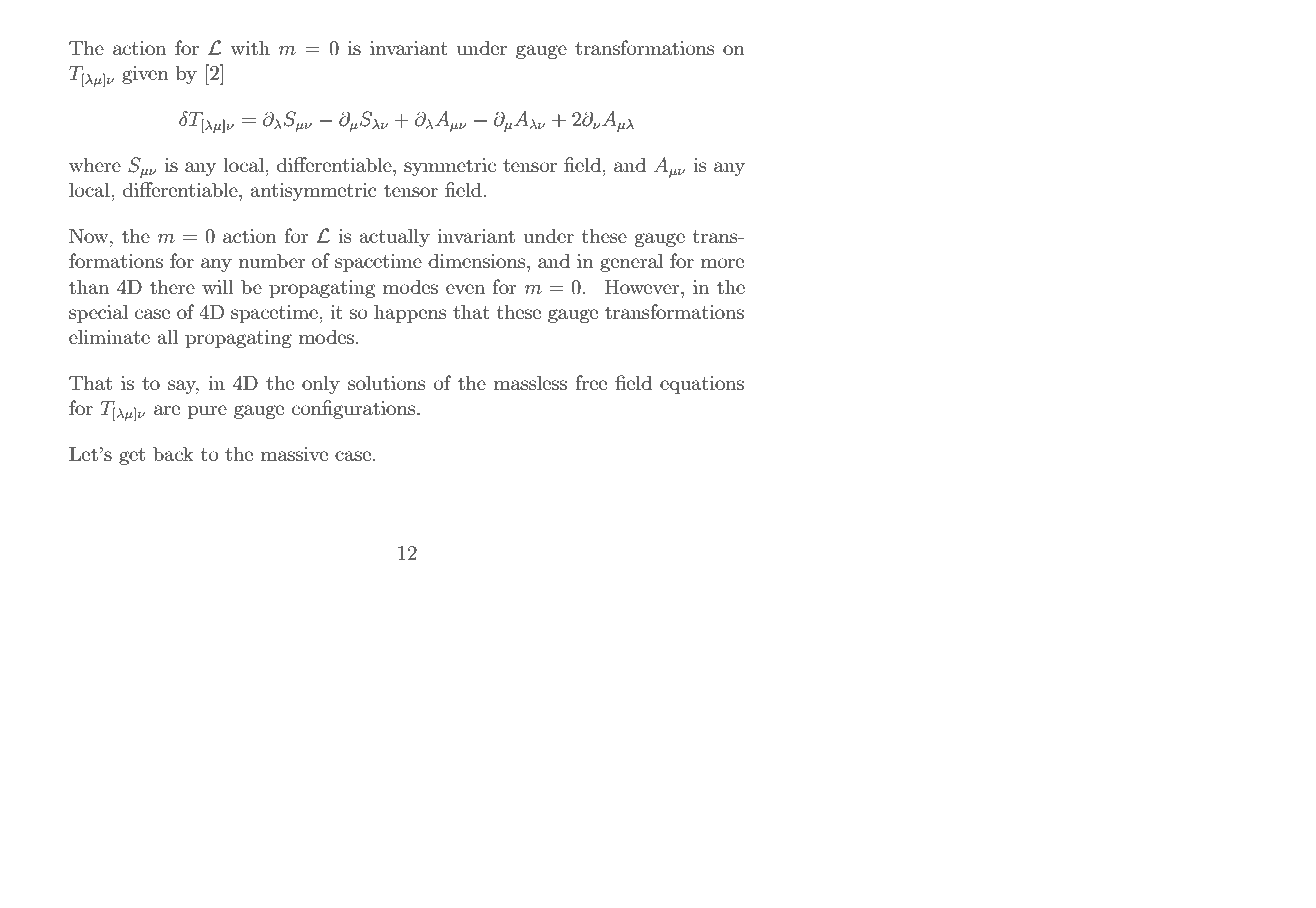 This document has width=1316, height=908. Describe the element at coordinates (702, 385) in the document. I see `equations` at that location.
